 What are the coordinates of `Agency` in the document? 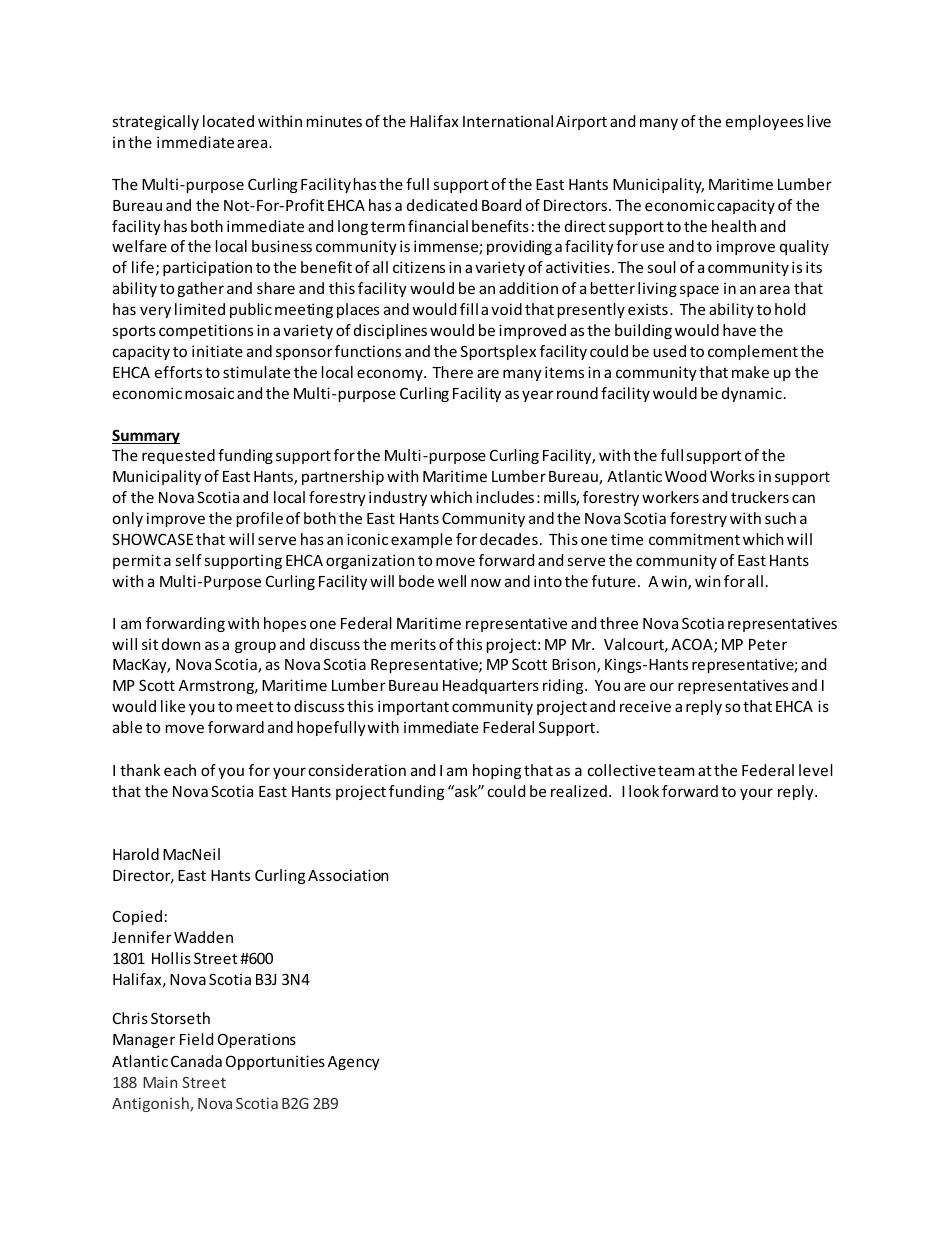 It's located at (354, 1063).
